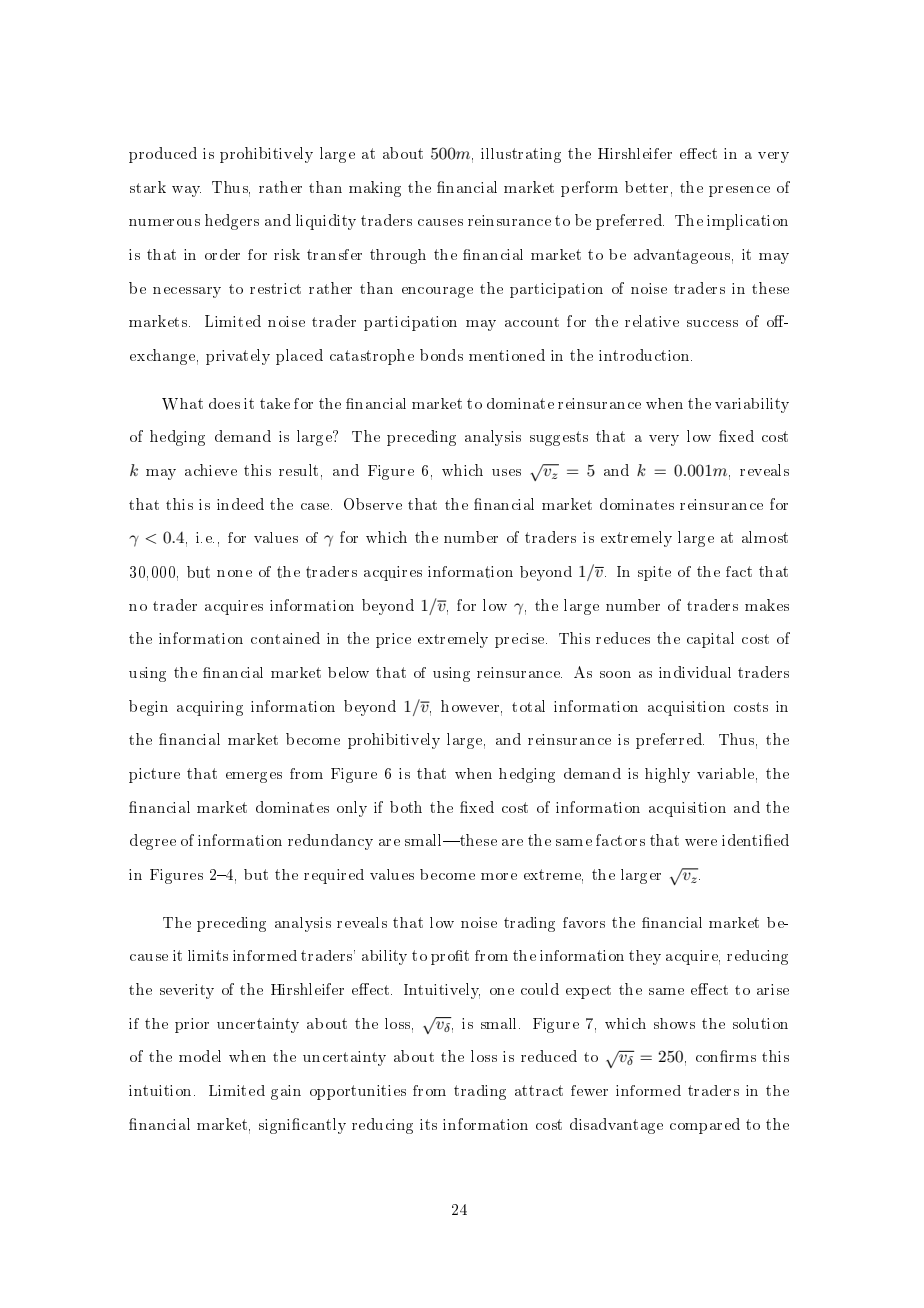 The height and width of the screenshot is (1308, 924). I want to click on illustrating, so click(521, 155).
